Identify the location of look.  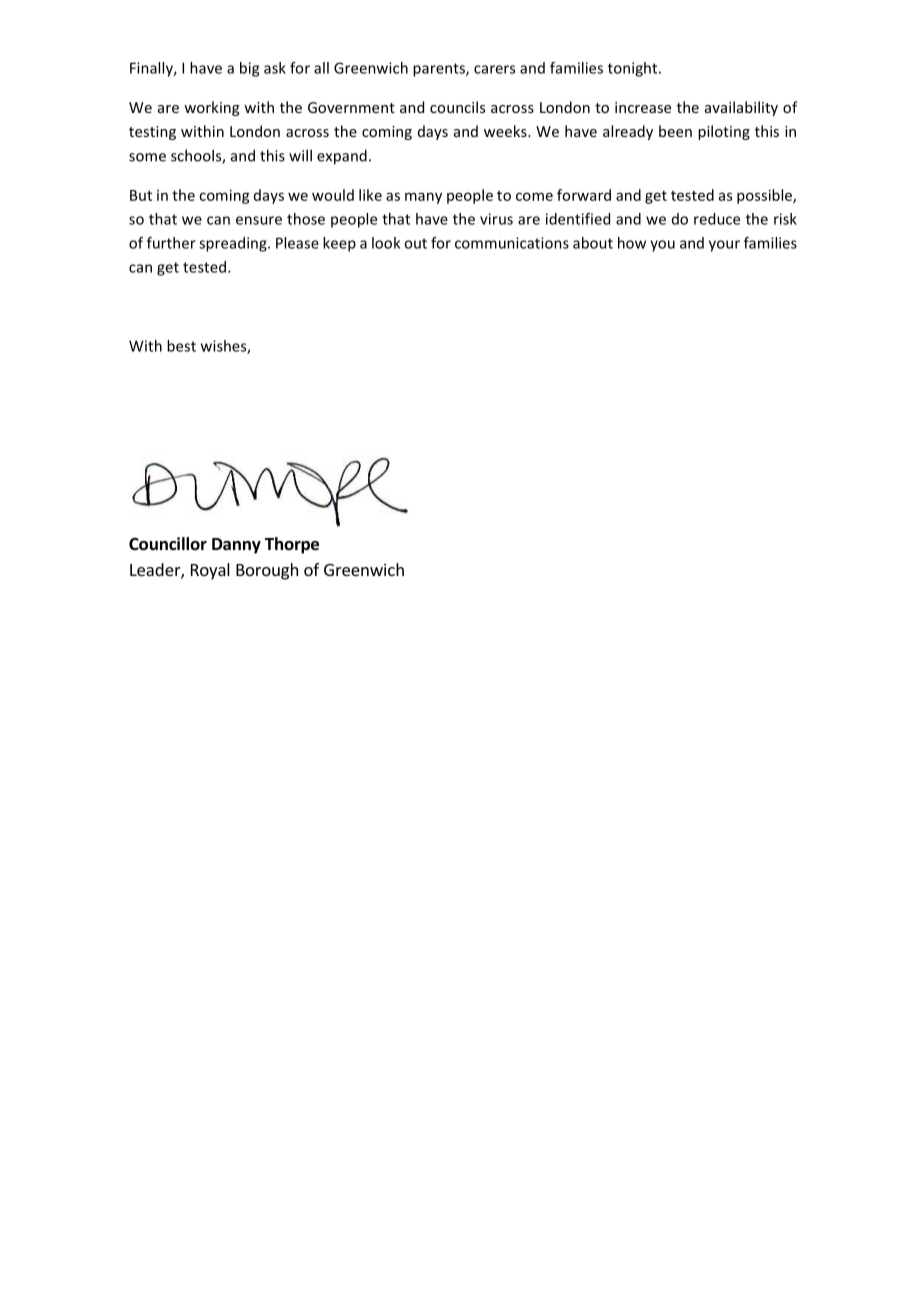
(386, 243).
